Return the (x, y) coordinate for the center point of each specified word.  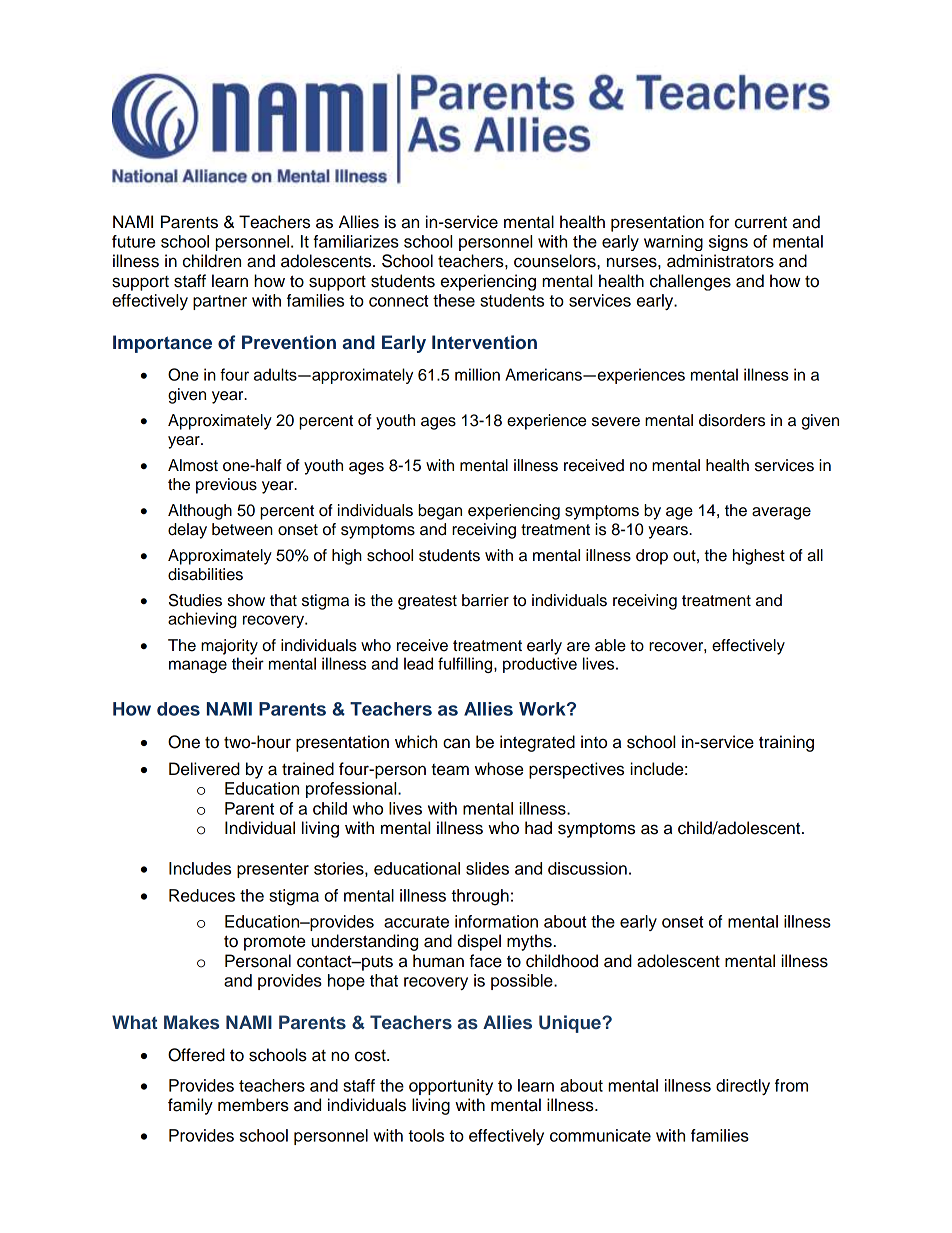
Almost (193, 465)
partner (220, 302)
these (454, 300)
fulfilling (466, 665)
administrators (720, 261)
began (440, 512)
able (610, 645)
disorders (732, 420)
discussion (587, 868)
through (480, 897)
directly (743, 1087)
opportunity (451, 1087)
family (190, 1106)
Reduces (202, 895)
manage (198, 666)
